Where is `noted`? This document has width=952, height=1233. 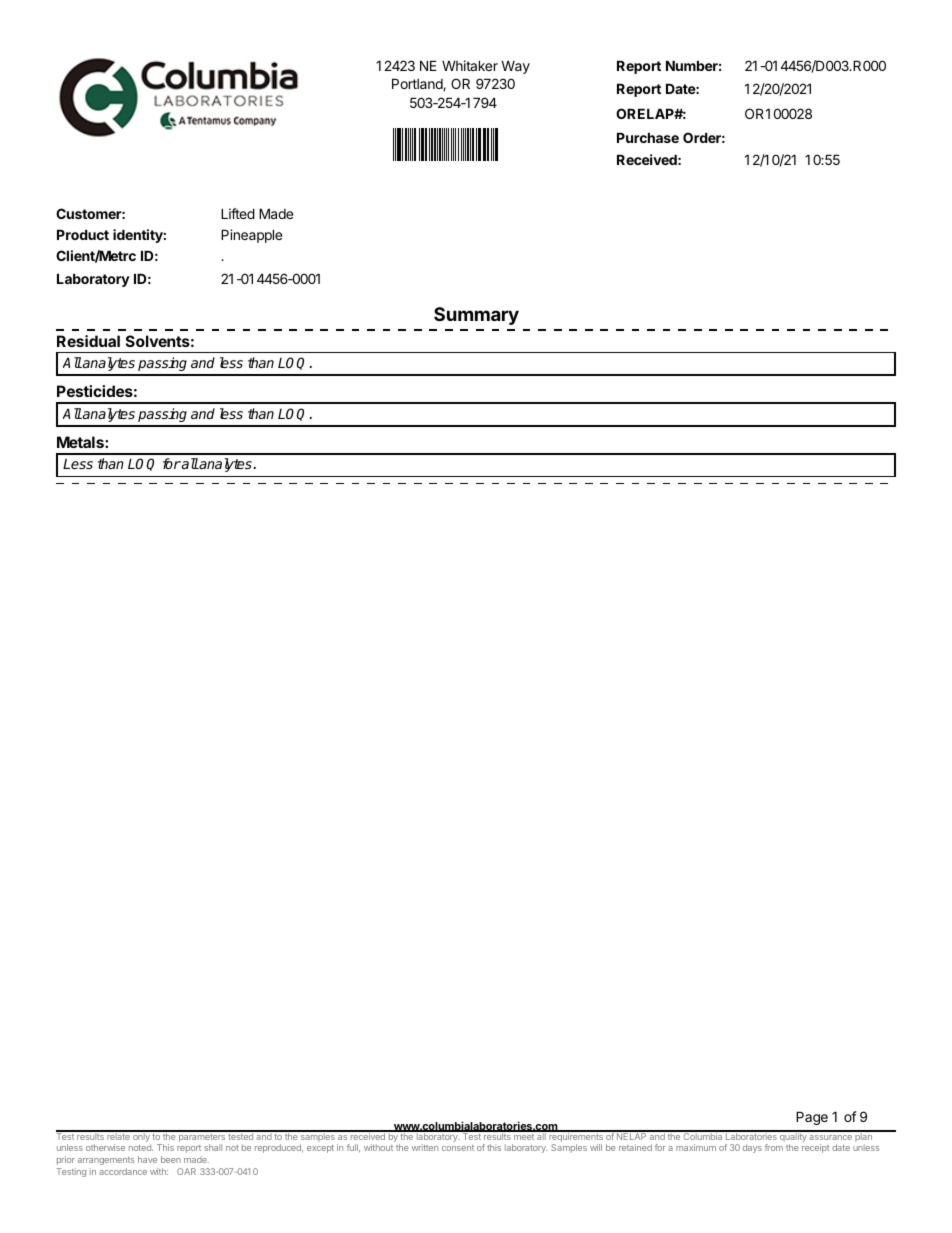 noted is located at coordinates (141, 1147).
